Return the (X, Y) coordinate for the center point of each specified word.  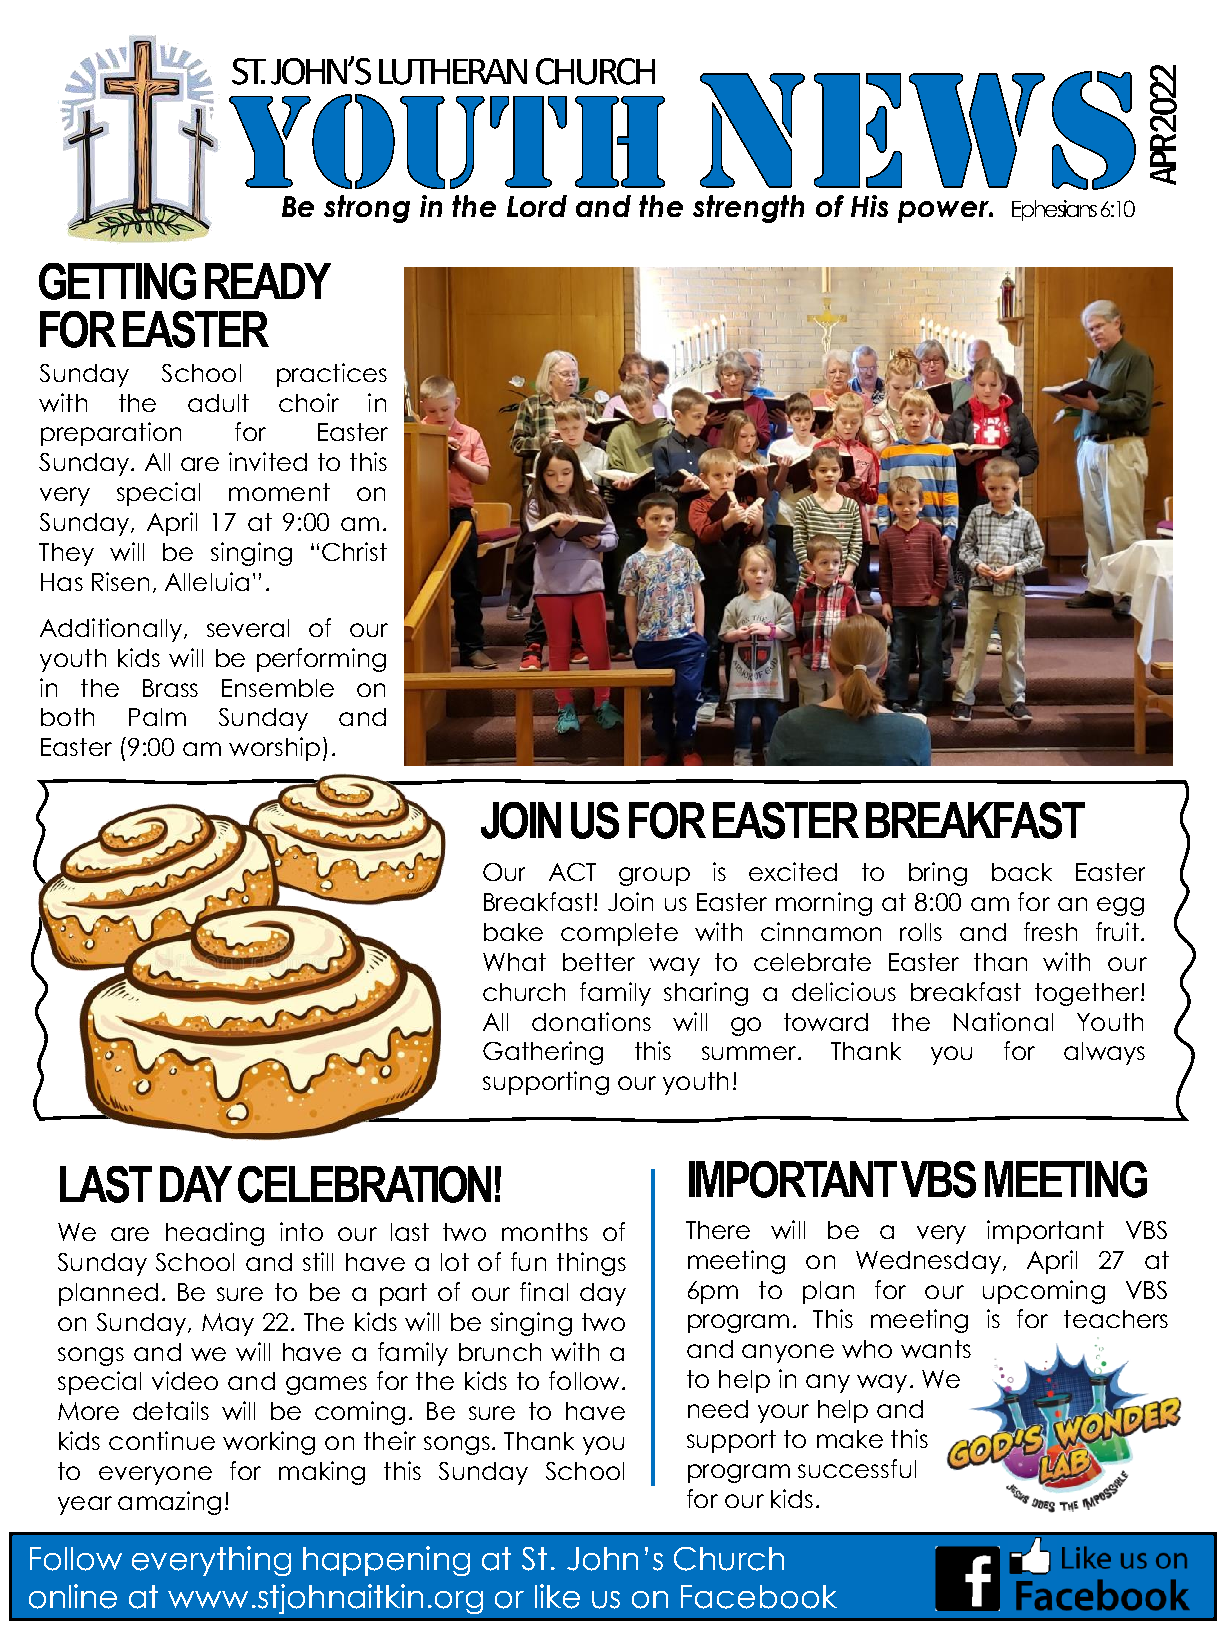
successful (857, 1468)
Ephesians (1054, 210)
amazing (169, 1503)
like (557, 1596)
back (1022, 872)
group (654, 876)
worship (274, 749)
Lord (537, 206)
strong (367, 209)
